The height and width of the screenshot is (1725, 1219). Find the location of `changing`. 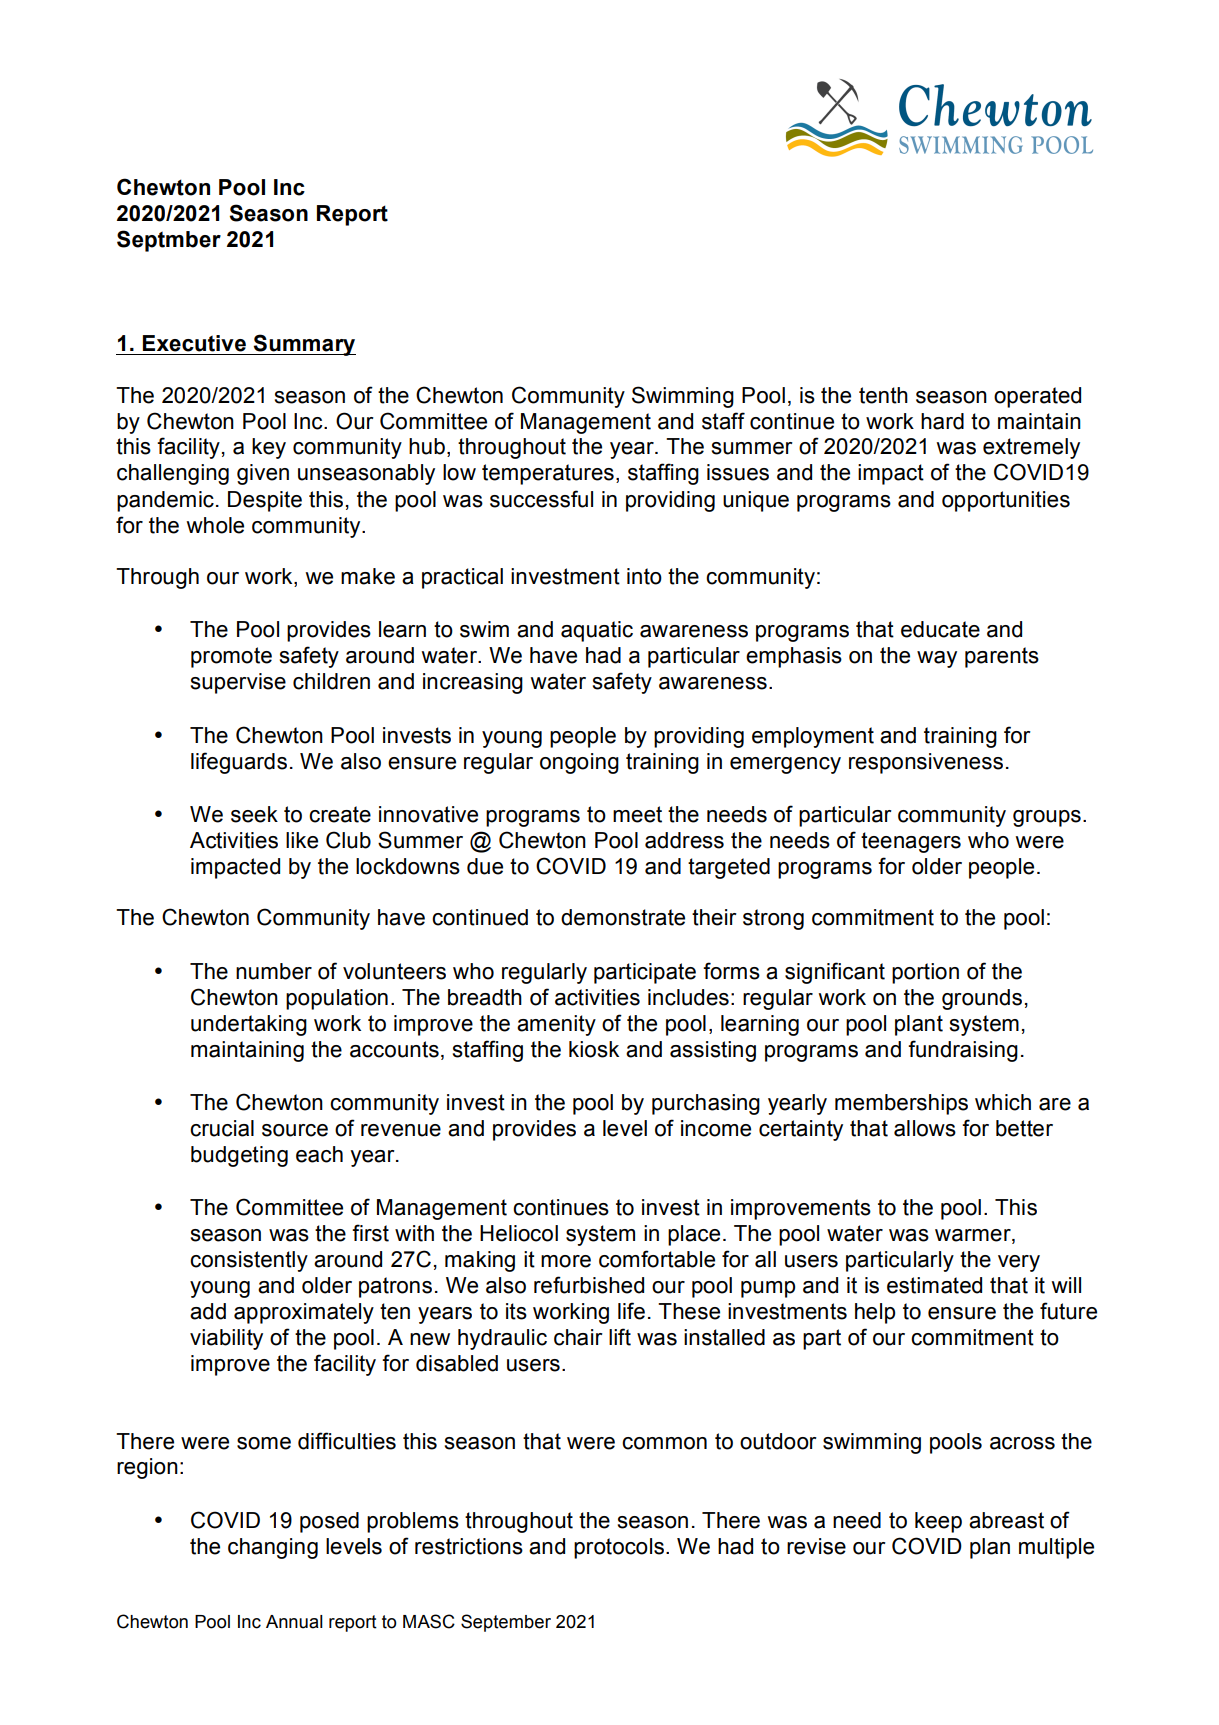

changing is located at coordinates (273, 1548).
